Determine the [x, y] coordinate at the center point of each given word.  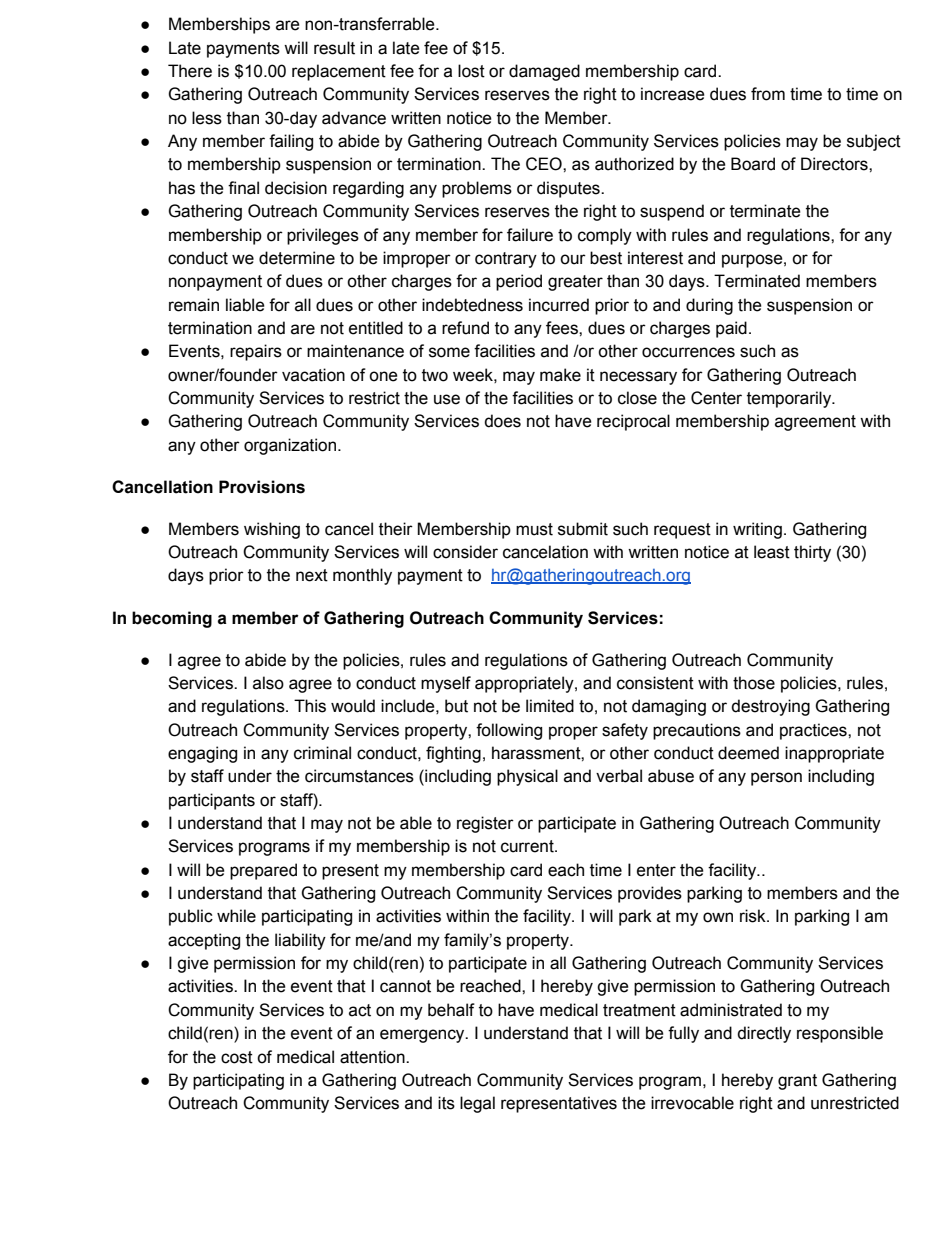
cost [237, 1057]
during [709, 306]
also [268, 683]
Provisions [262, 487]
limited [550, 706]
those [754, 683]
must [534, 529]
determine [297, 258]
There [190, 71]
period [519, 282]
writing [757, 530]
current [528, 846]
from [768, 94]
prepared [263, 871]
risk [754, 916]
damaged [544, 72]
